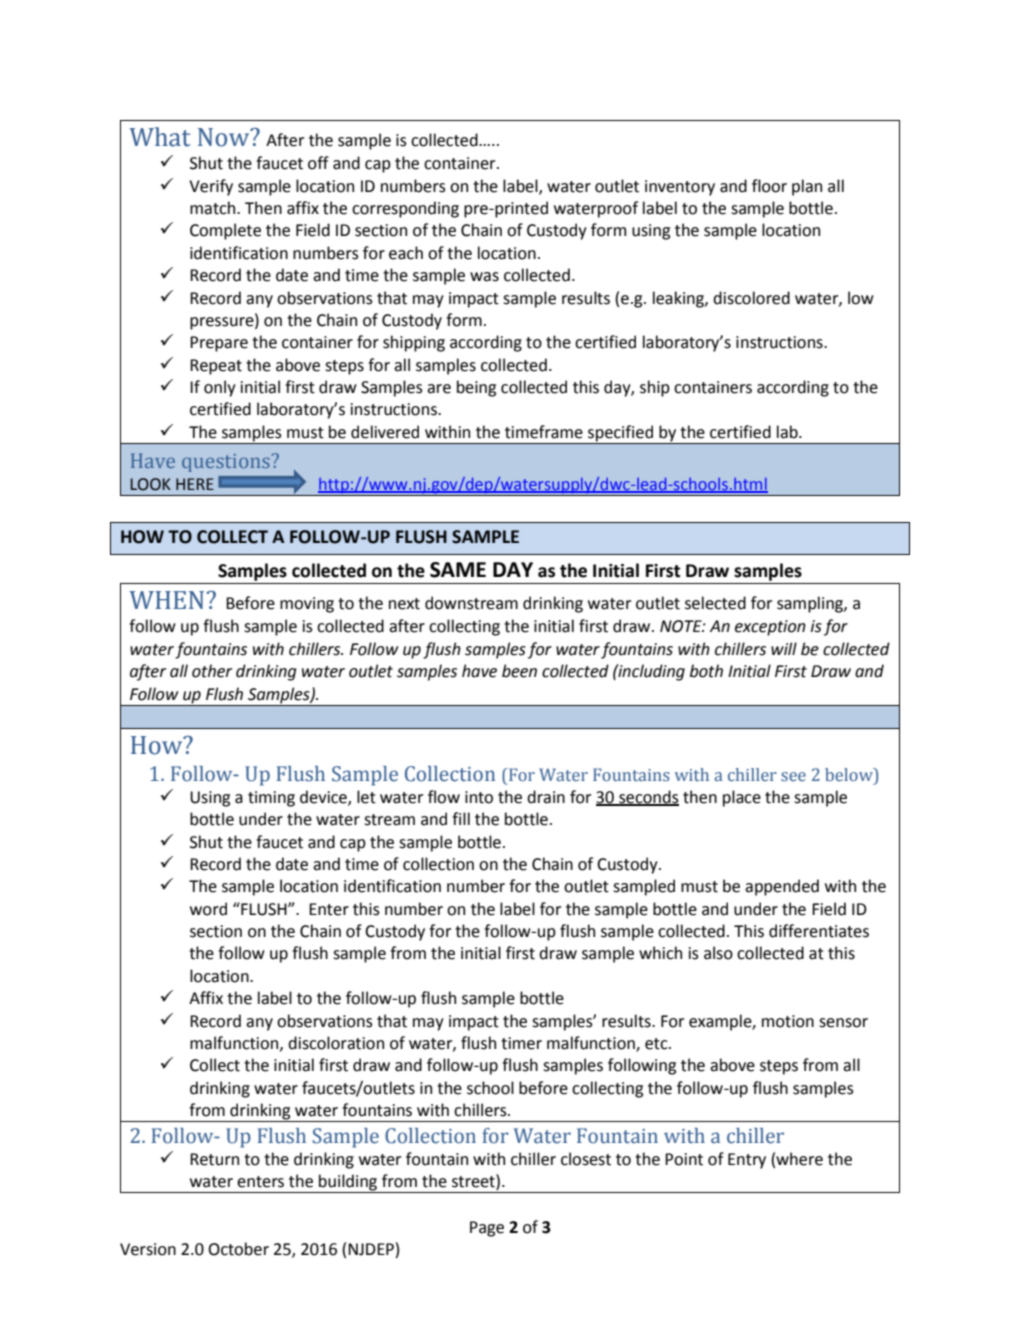 Image resolution: width=1020 pixels, height=1320 pixels. What do you see at coordinates (211, 187) in the page?
I see `Verify` at bounding box center [211, 187].
